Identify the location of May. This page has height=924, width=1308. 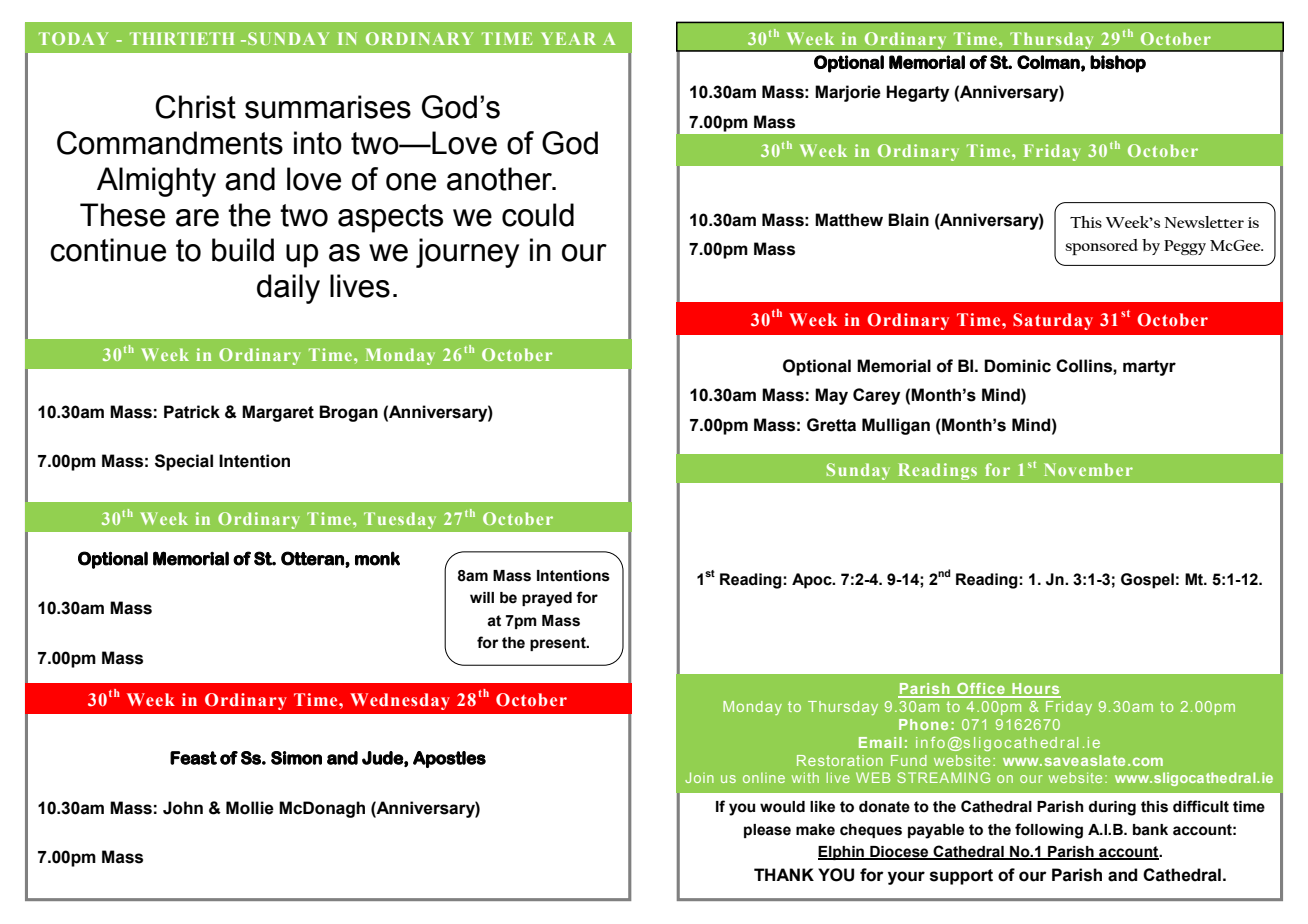
(831, 396).
